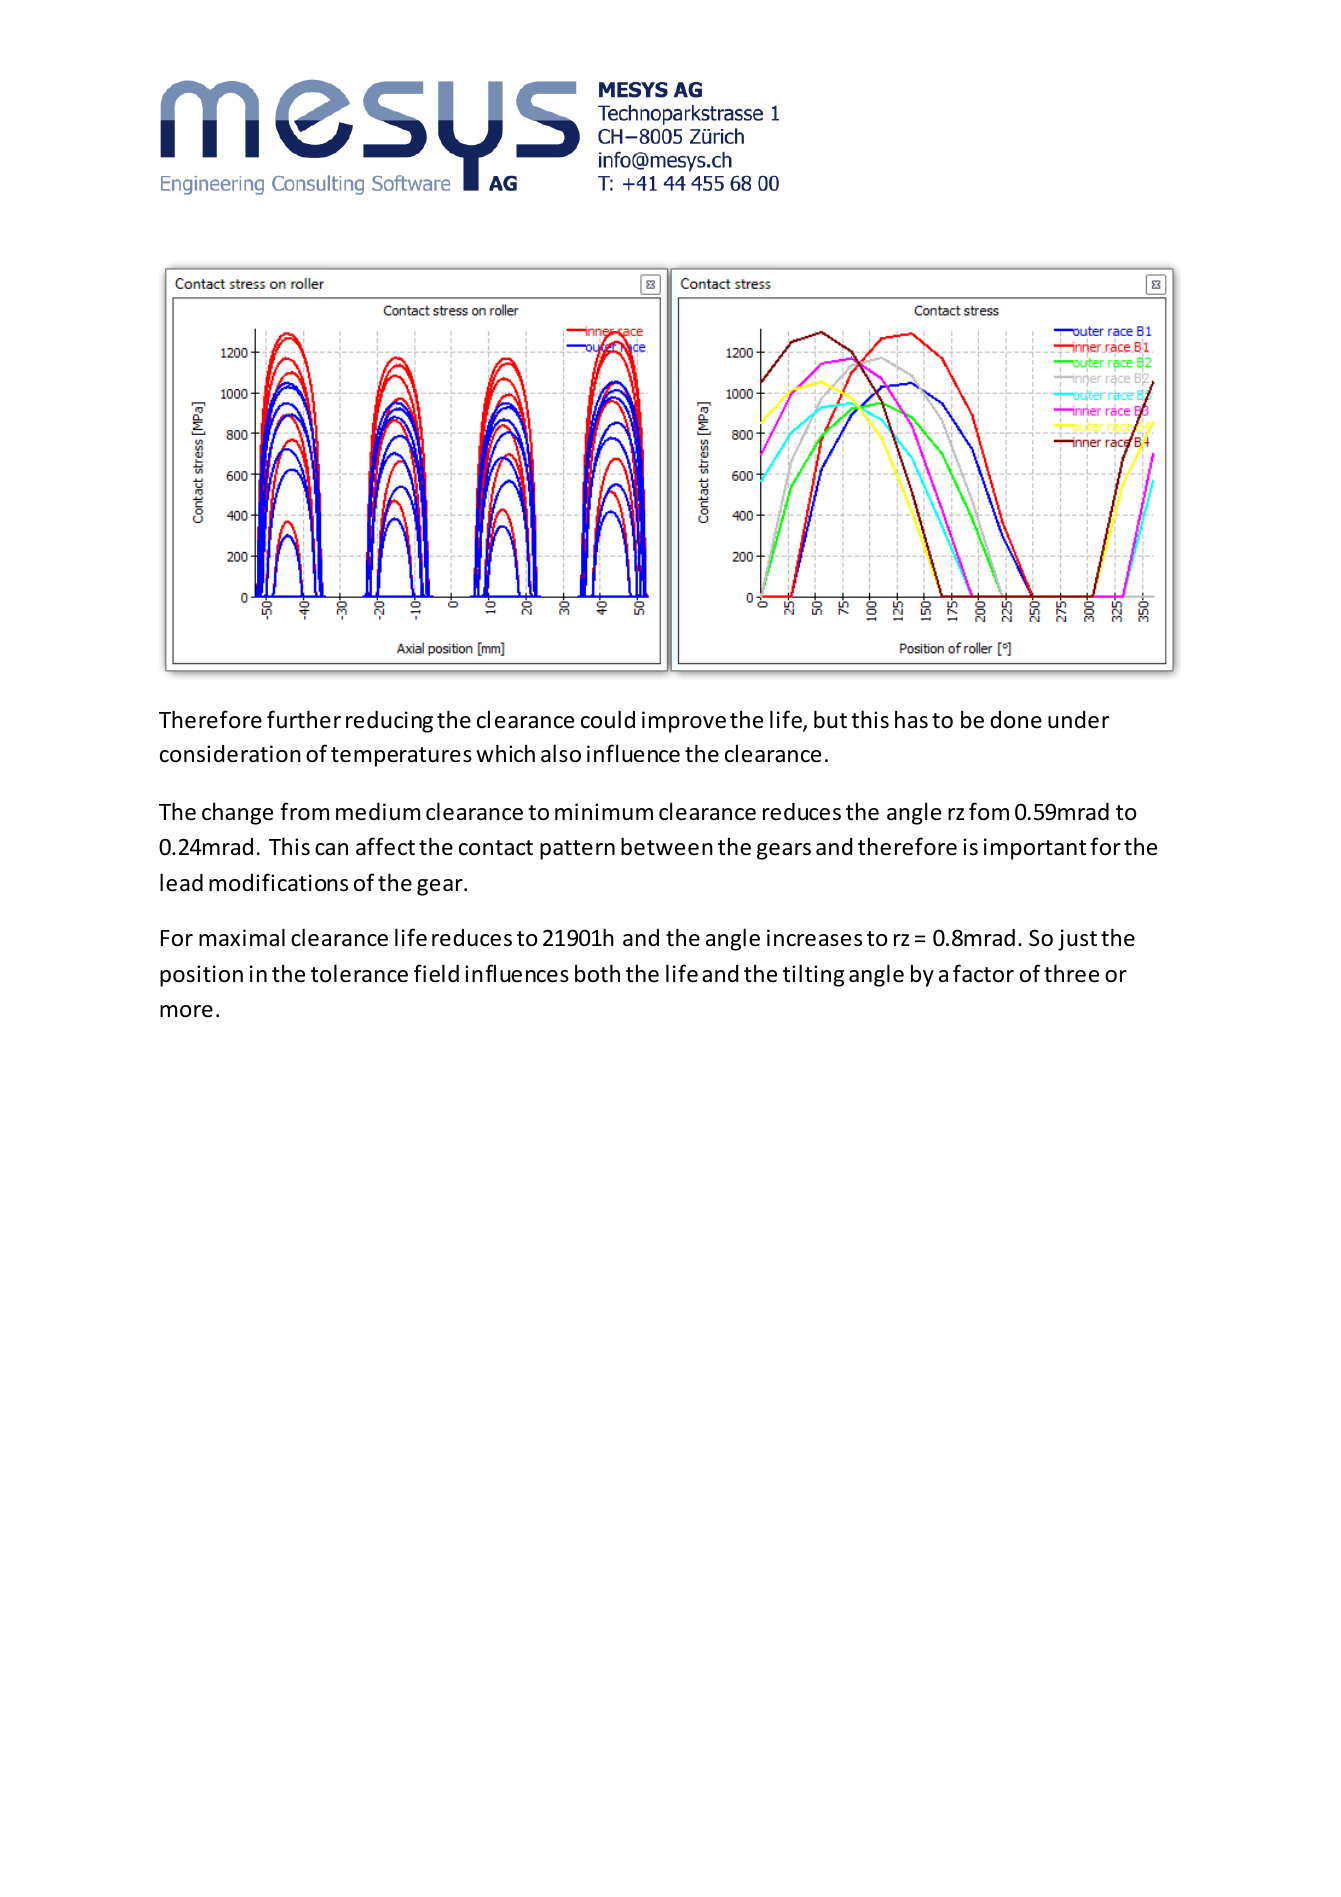 This screenshot has width=1341, height=1897. I want to click on minimum, so click(604, 812).
